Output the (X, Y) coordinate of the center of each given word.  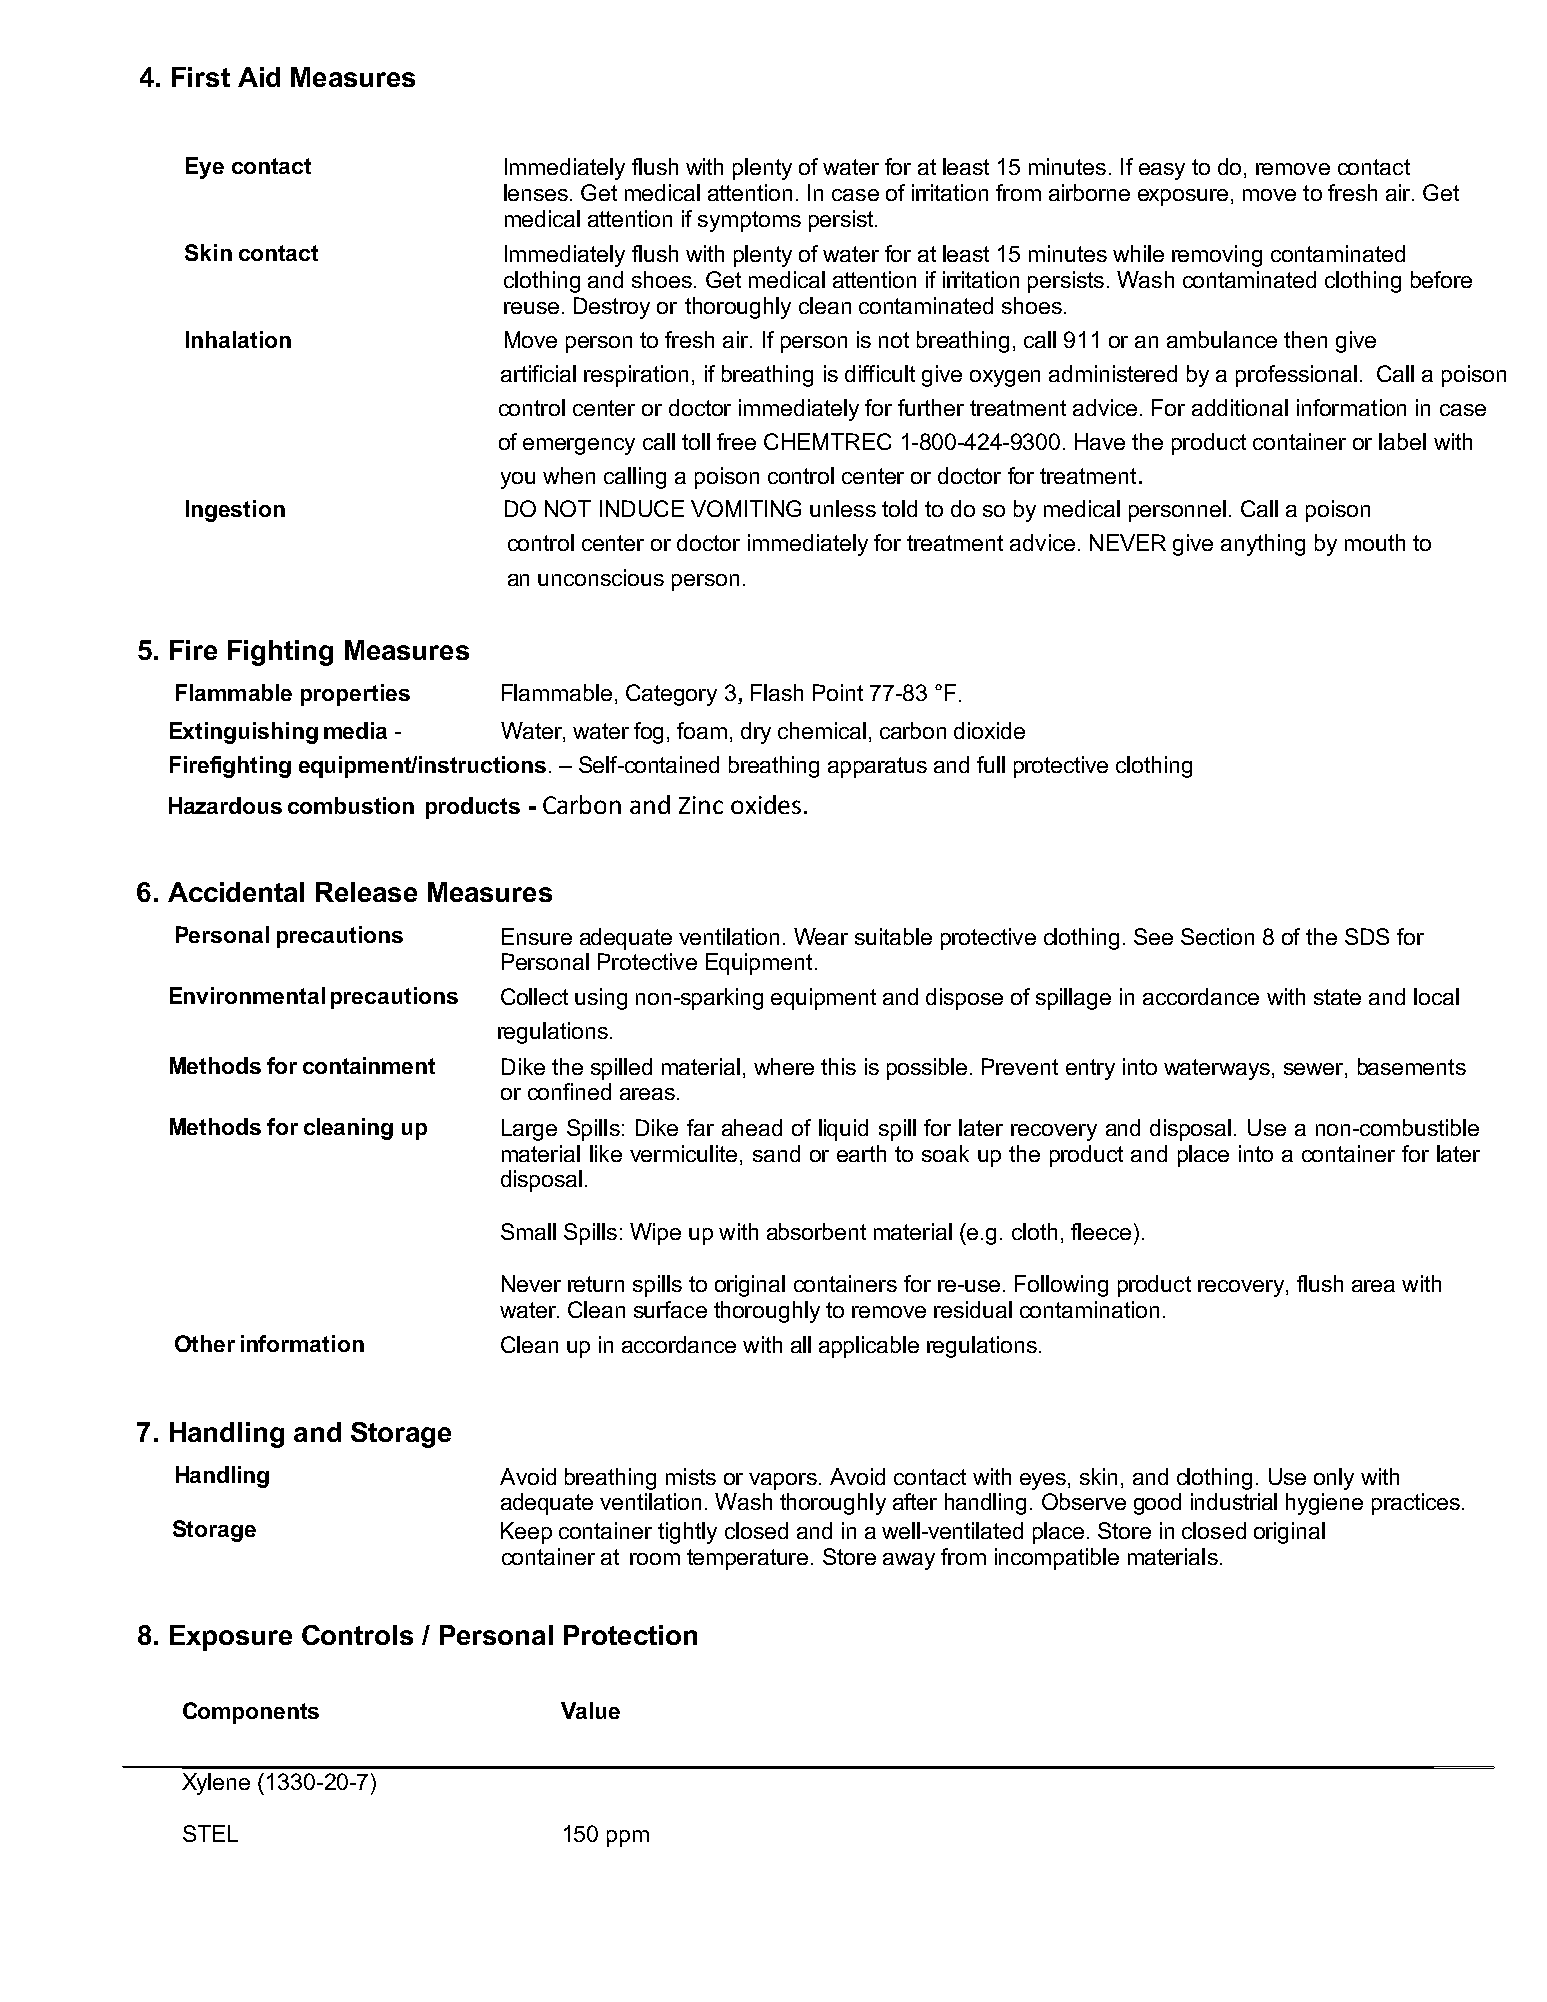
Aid (259, 77)
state (1337, 997)
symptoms (749, 221)
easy (1162, 171)
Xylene (216, 1784)
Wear (821, 936)
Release (366, 892)
